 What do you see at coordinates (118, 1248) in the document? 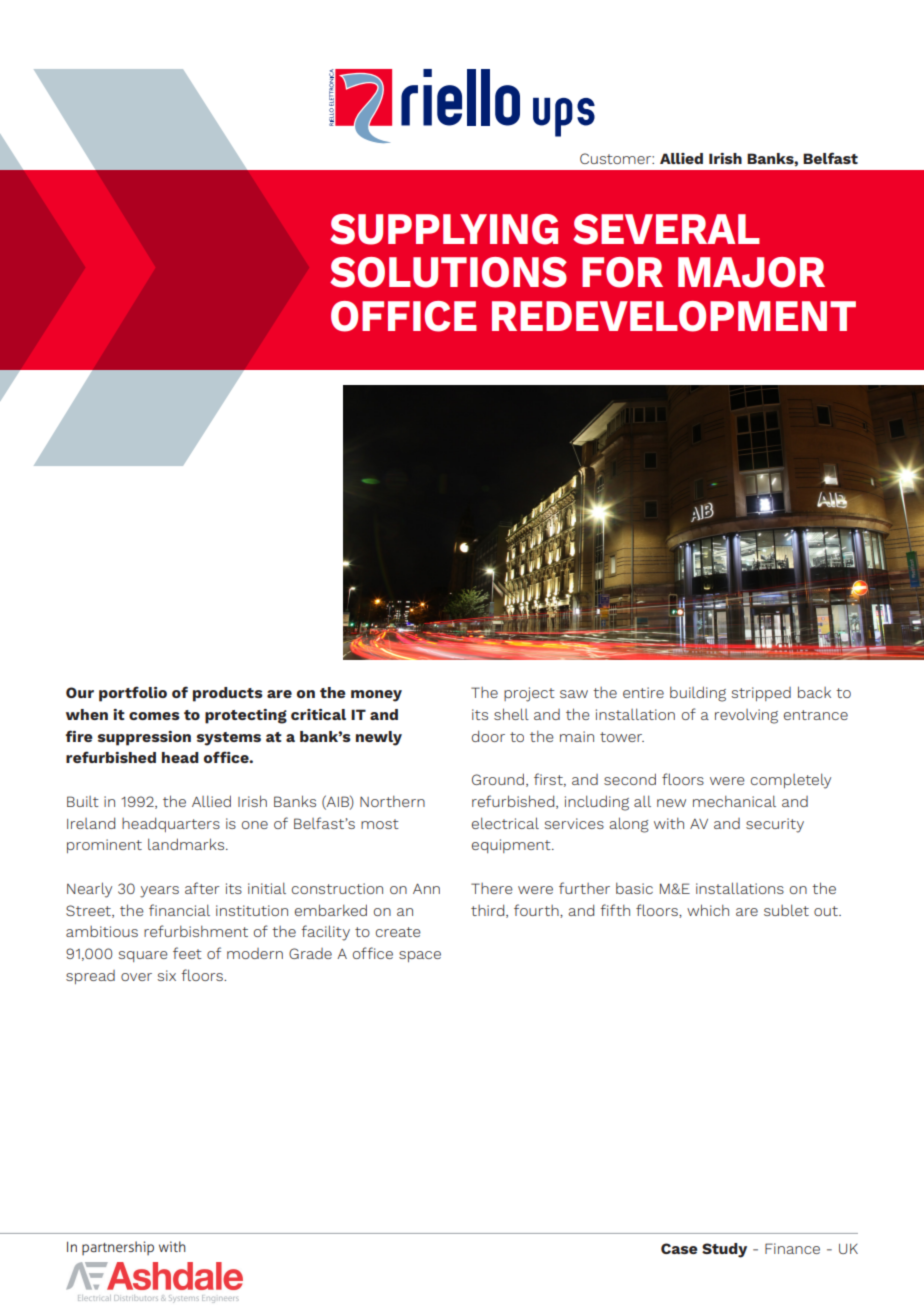
I see `partnership` at bounding box center [118, 1248].
